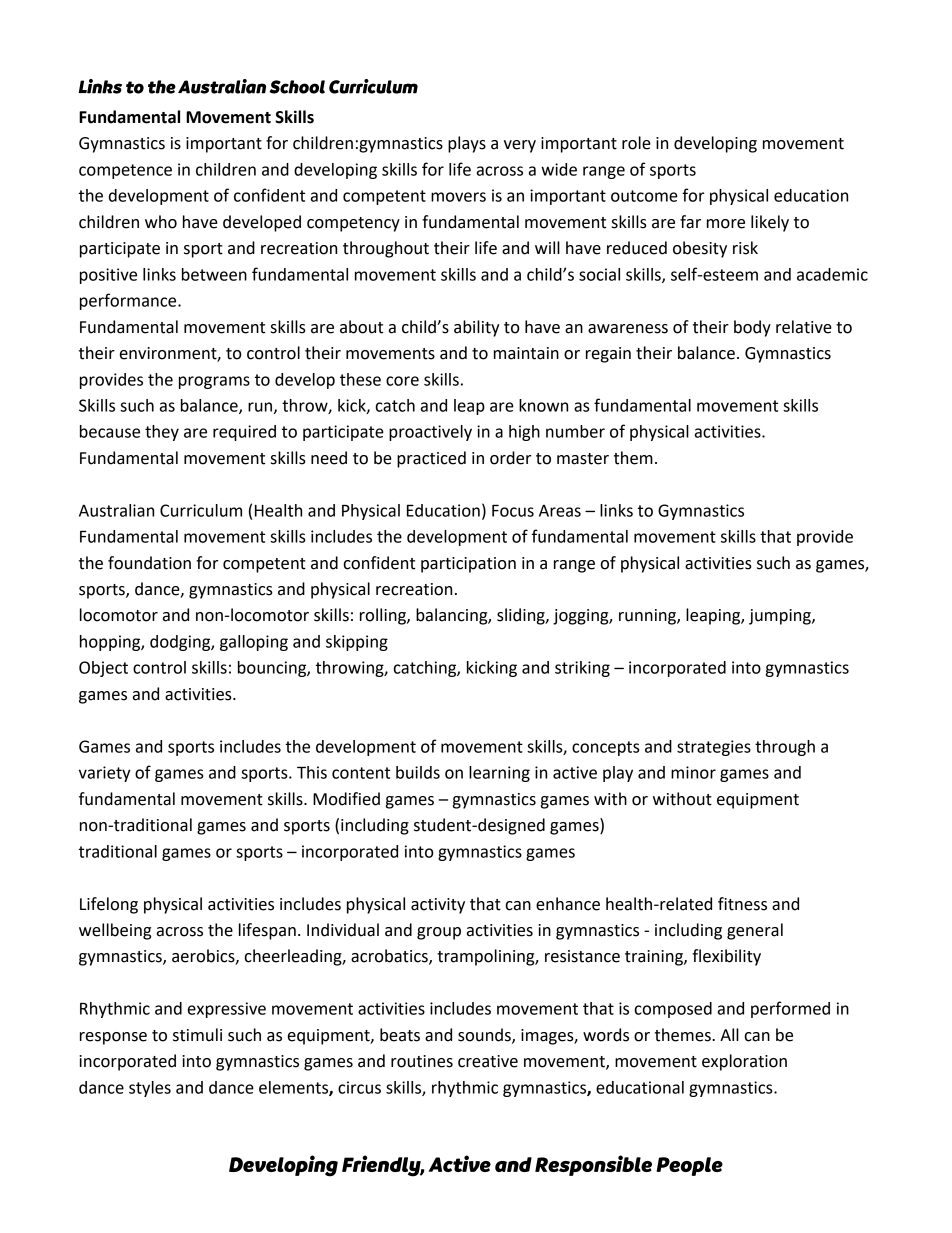  Describe the element at coordinates (254, 643) in the document. I see `galloping` at that location.
